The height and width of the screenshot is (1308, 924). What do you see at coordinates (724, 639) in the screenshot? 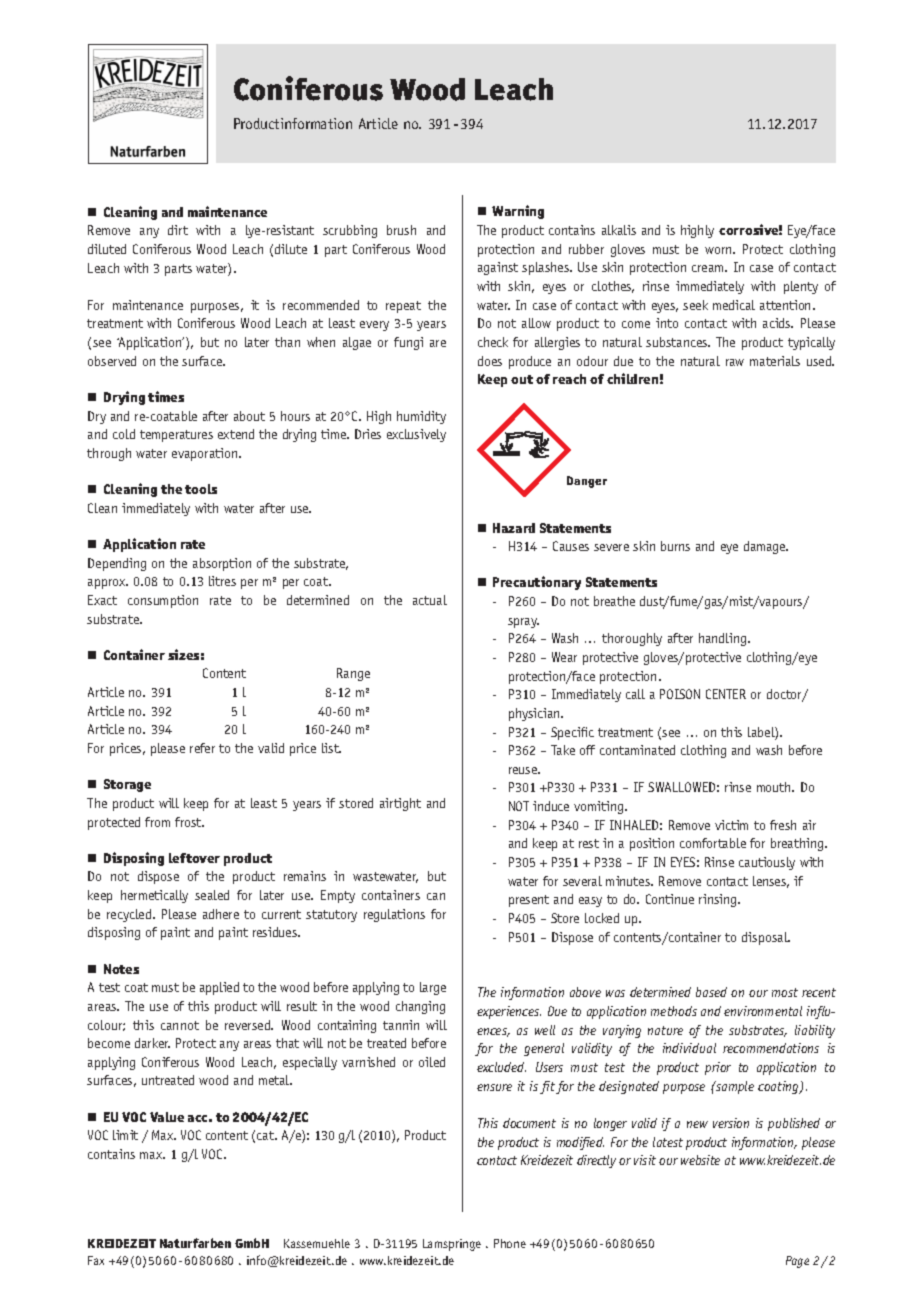
I see `handling` at bounding box center [724, 639].
